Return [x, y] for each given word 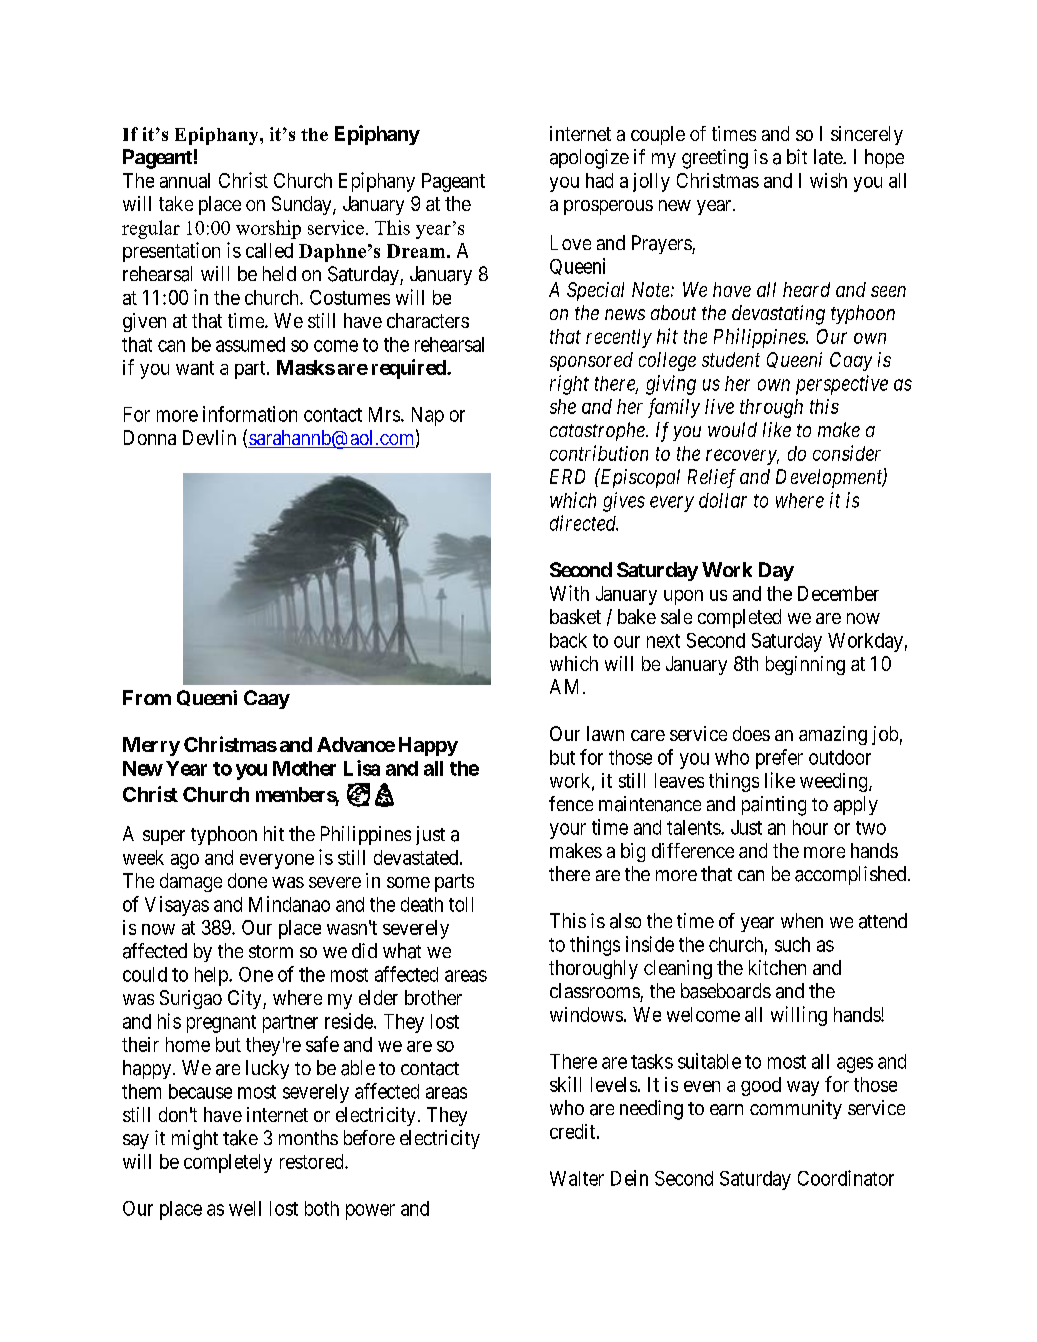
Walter [577, 1178]
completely [228, 1163]
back [568, 640]
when [802, 920]
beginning [805, 665]
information [250, 414]
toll [461, 904]
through [771, 408]
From [147, 697]
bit [797, 156]
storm [271, 951]
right [569, 385]
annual [185, 180]
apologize [589, 159]
